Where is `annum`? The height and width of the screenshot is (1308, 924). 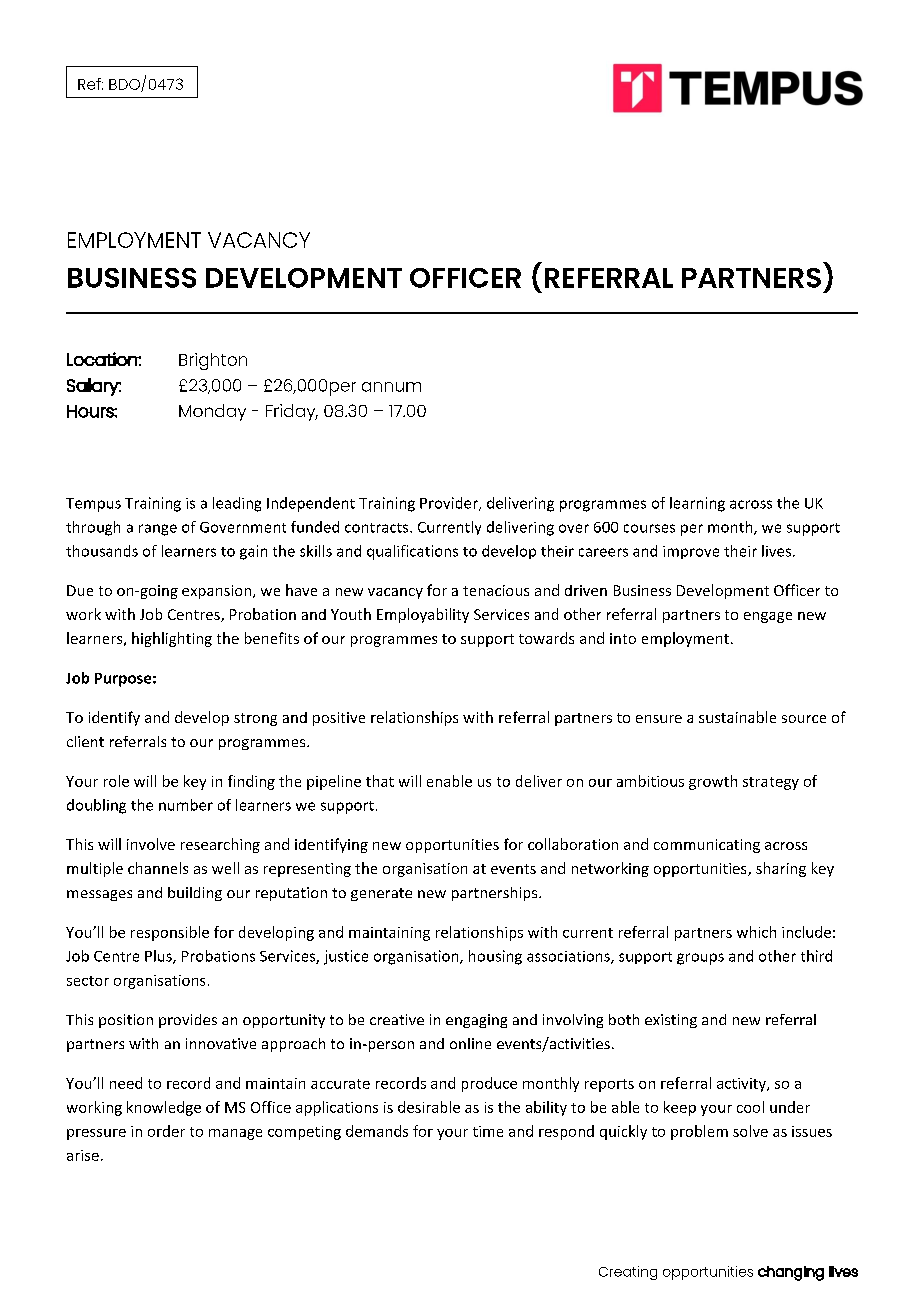
annum is located at coordinates (391, 387).
